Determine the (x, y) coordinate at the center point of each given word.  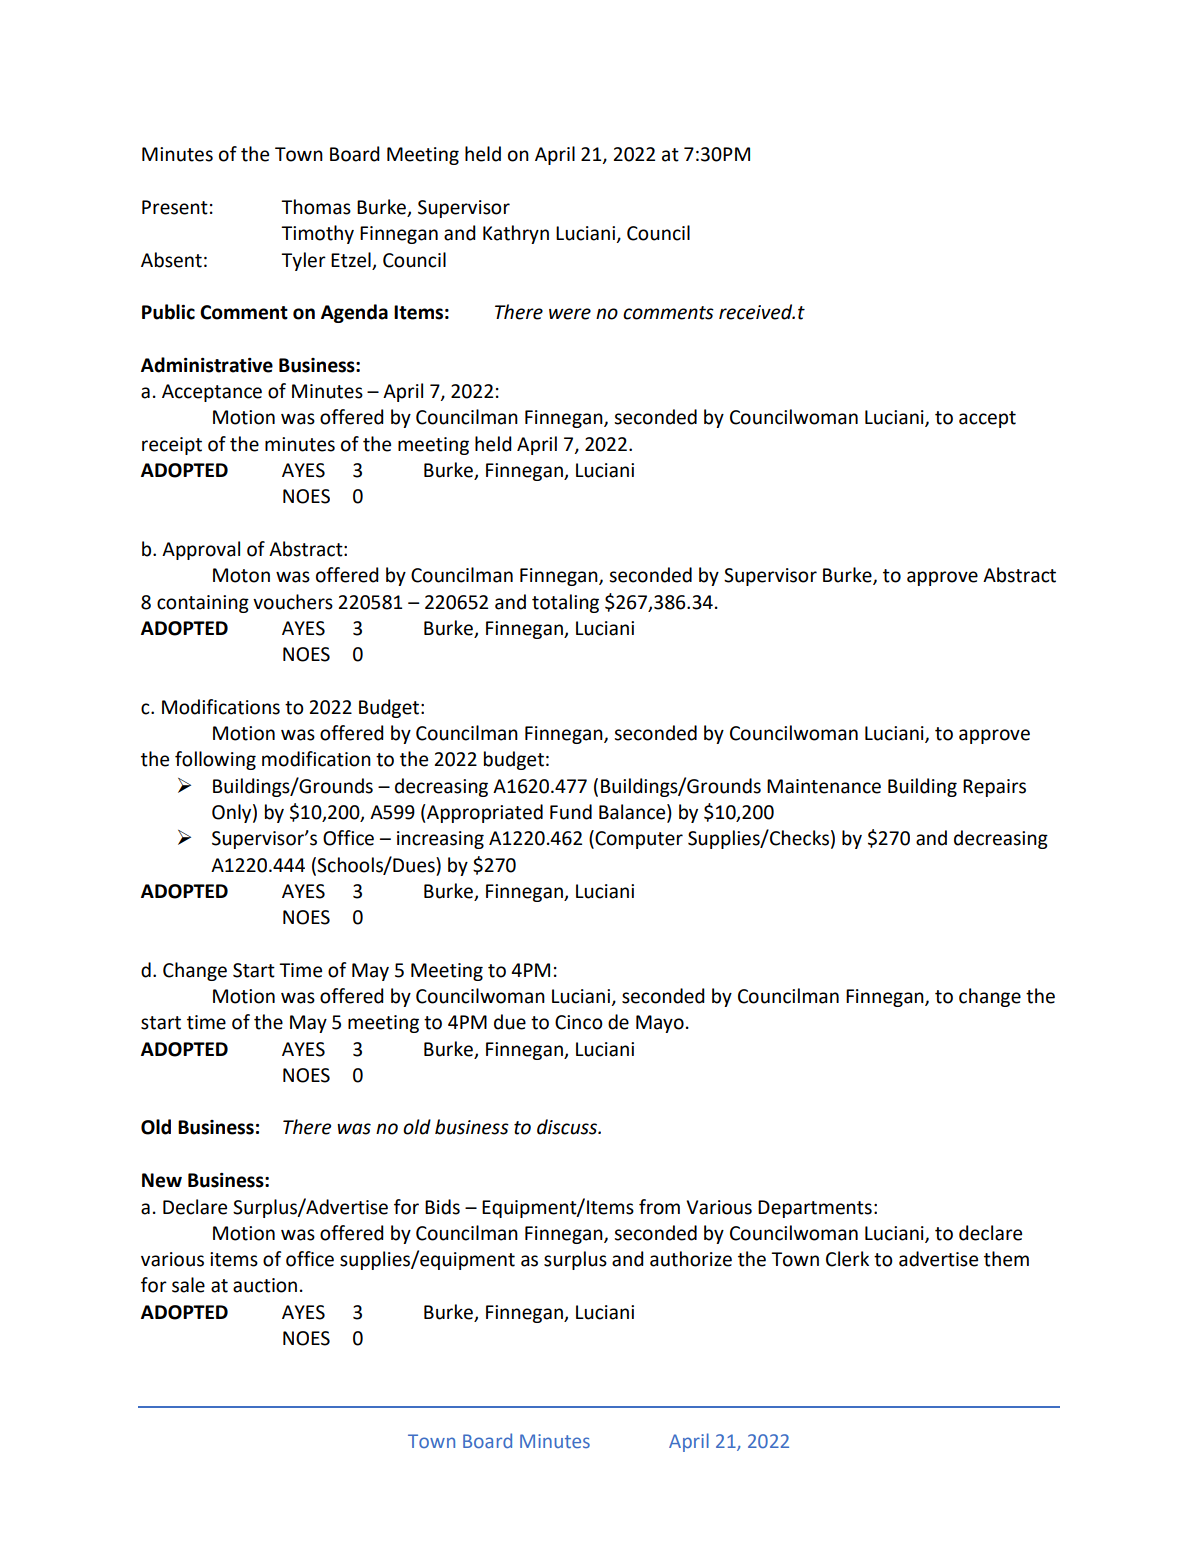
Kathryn (516, 234)
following (215, 760)
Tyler (303, 261)
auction (265, 1285)
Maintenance (824, 786)
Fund (571, 812)
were (570, 314)
